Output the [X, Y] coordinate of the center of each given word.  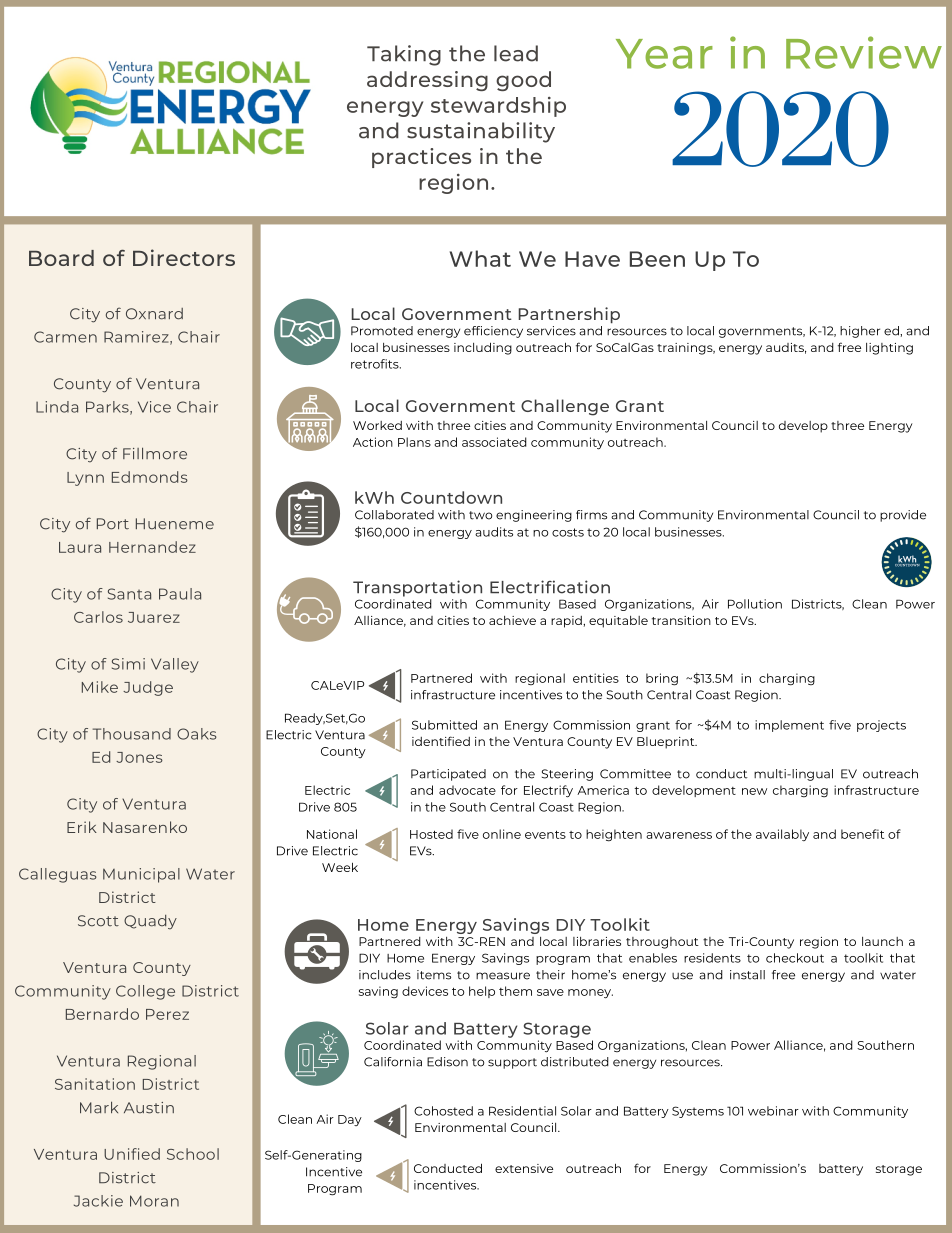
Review [864, 52]
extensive [524, 1168]
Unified [132, 1154]
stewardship [498, 107]
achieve [512, 620]
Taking [404, 55]
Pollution [755, 604]
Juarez [154, 617]
